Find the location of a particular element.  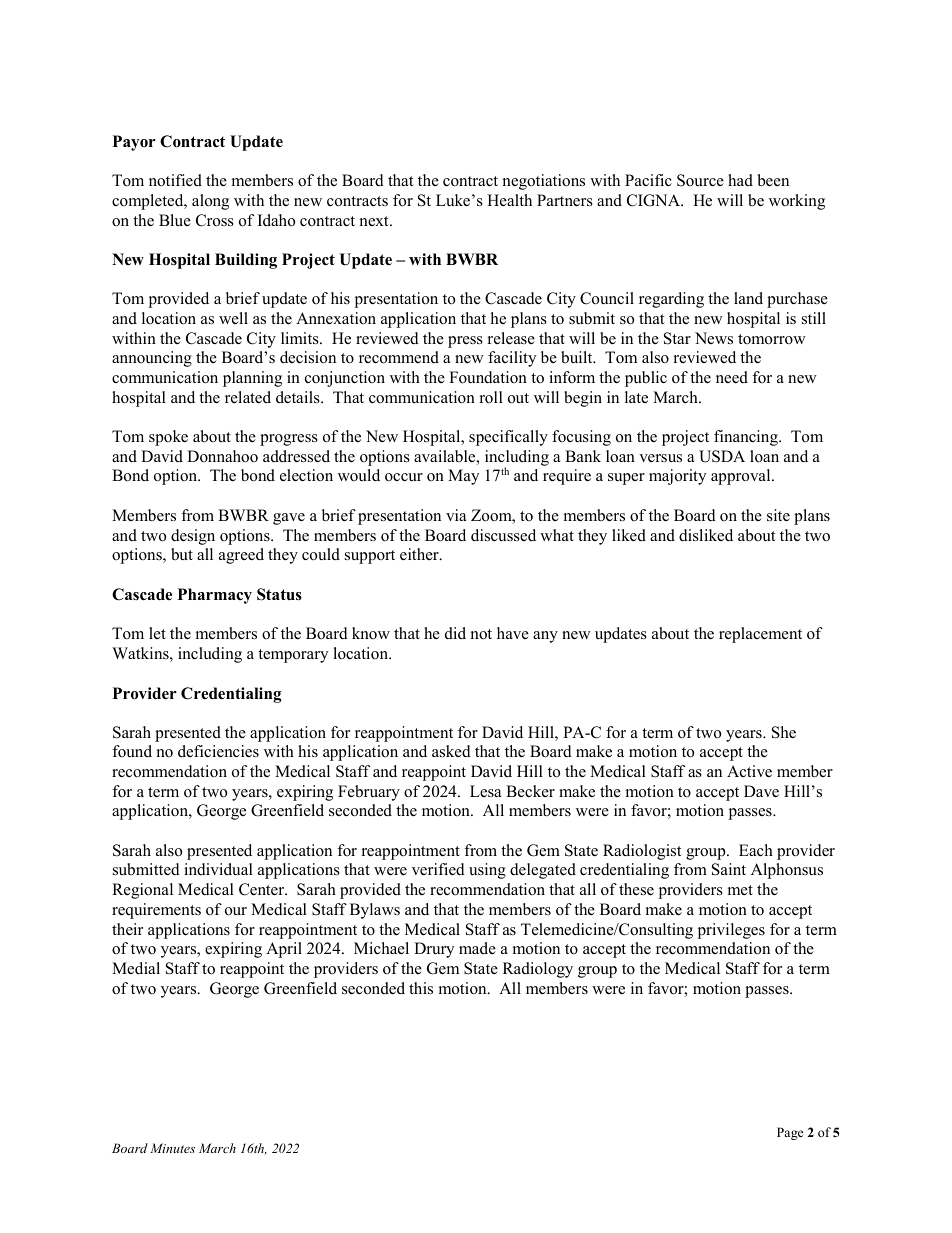

had is located at coordinates (740, 180).
